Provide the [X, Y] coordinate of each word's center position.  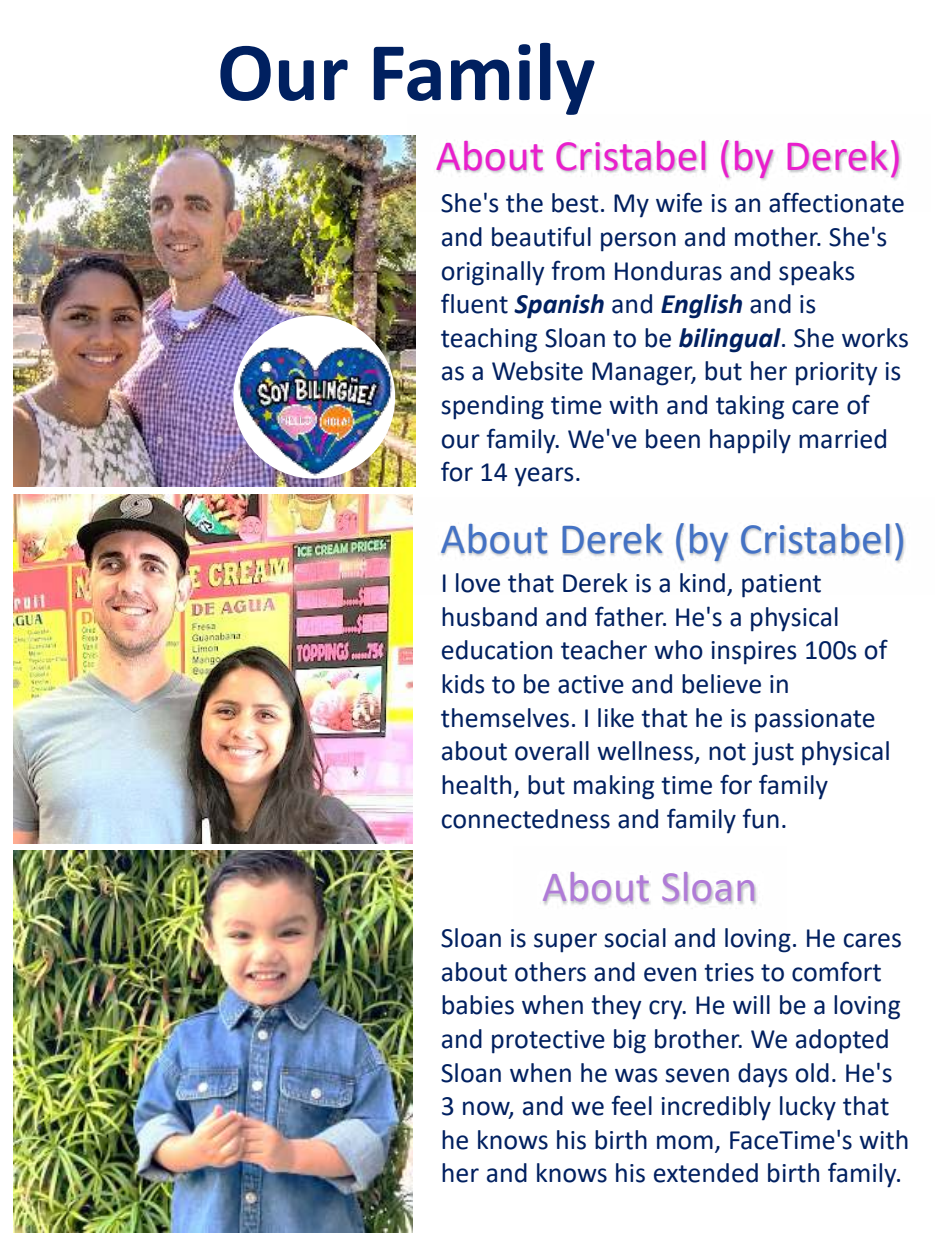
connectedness [526, 819]
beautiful [541, 236]
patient [781, 586]
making [614, 787]
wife [679, 202]
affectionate [836, 202]
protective [548, 1042]
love [478, 583]
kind [702, 583]
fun [760, 818]
